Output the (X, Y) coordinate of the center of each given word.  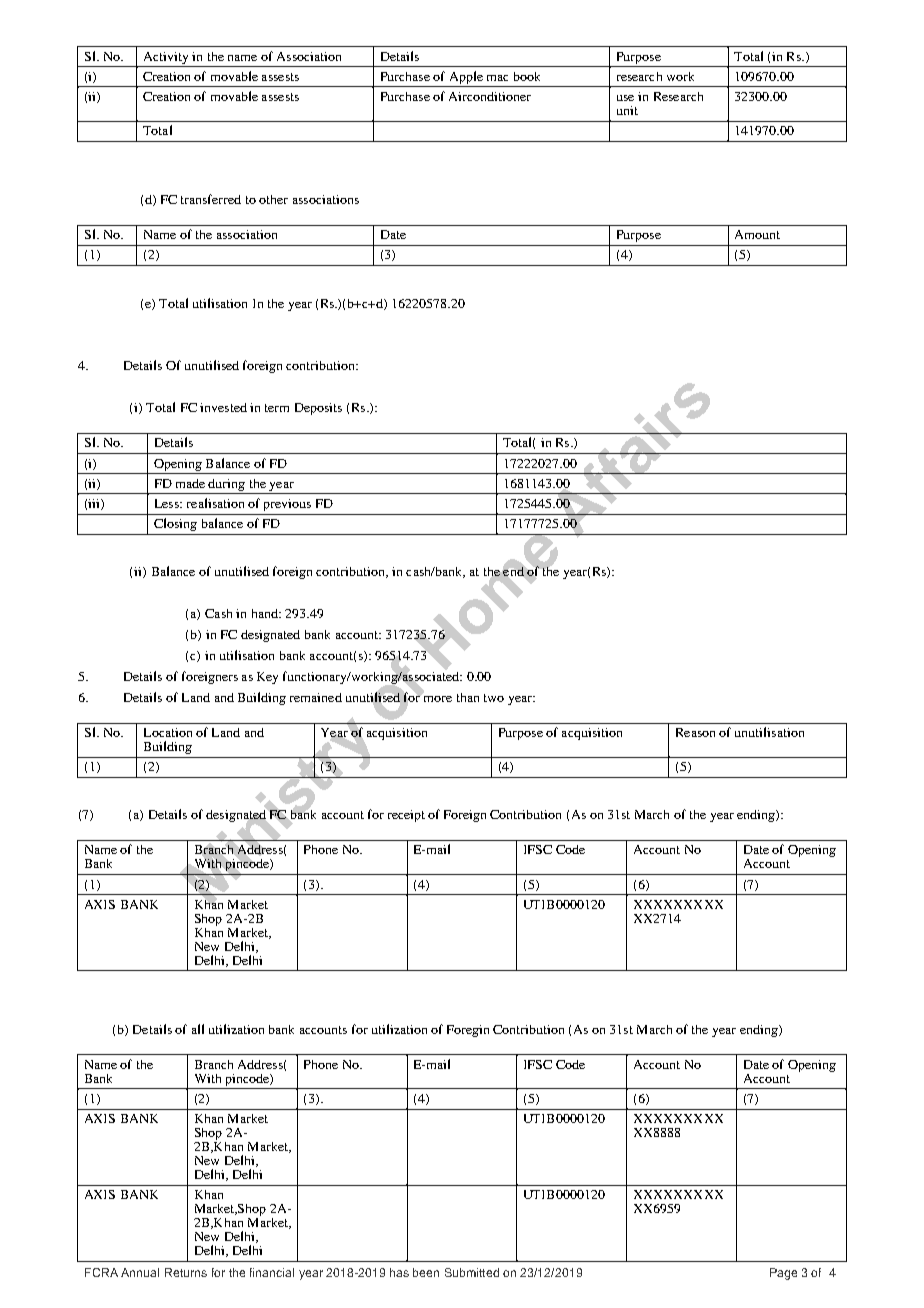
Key (267, 678)
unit (627, 110)
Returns (186, 1272)
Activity (166, 58)
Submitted (472, 1272)
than (468, 697)
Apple (466, 77)
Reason (695, 732)
